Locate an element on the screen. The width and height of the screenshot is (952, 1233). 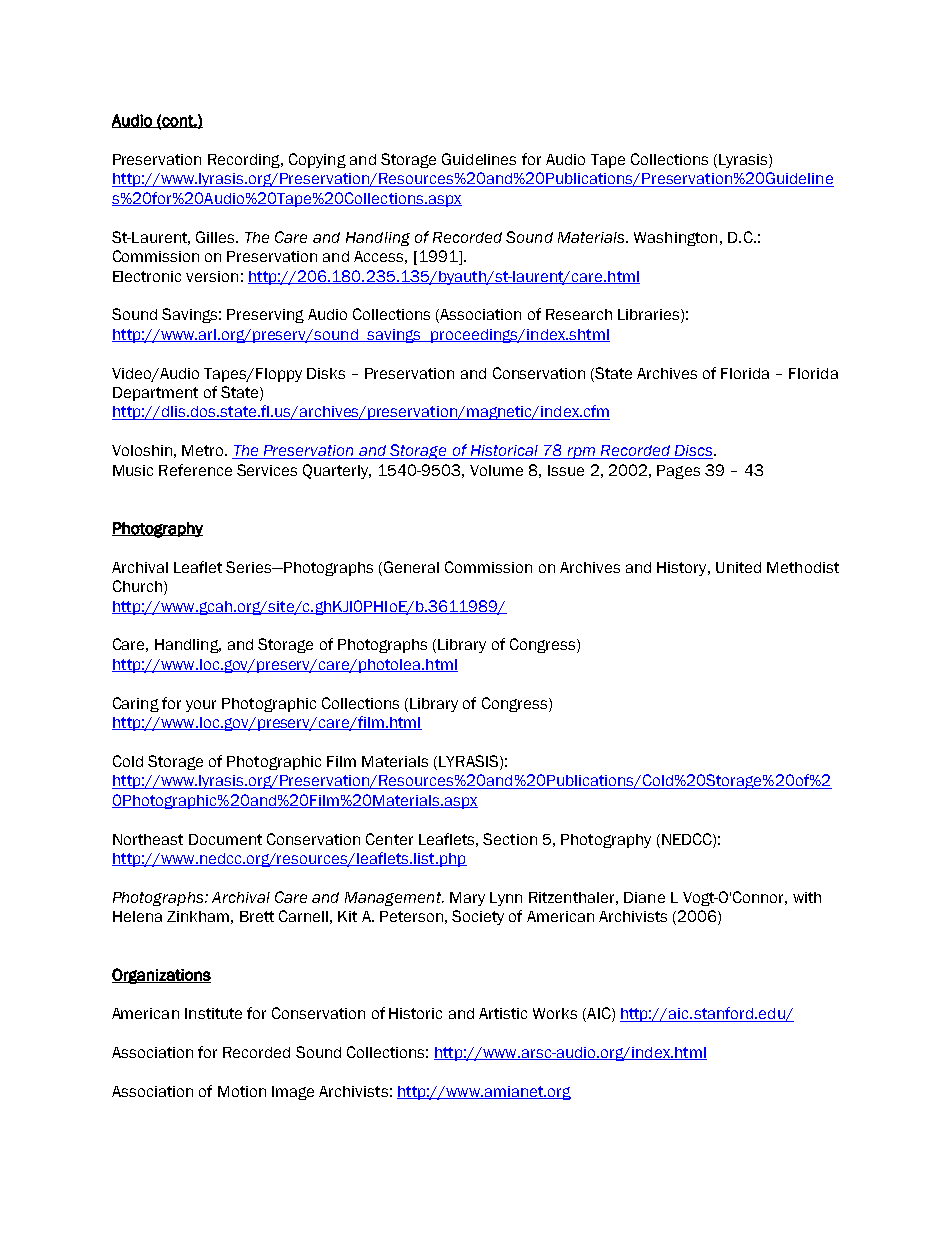
United is located at coordinates (738, 567).
